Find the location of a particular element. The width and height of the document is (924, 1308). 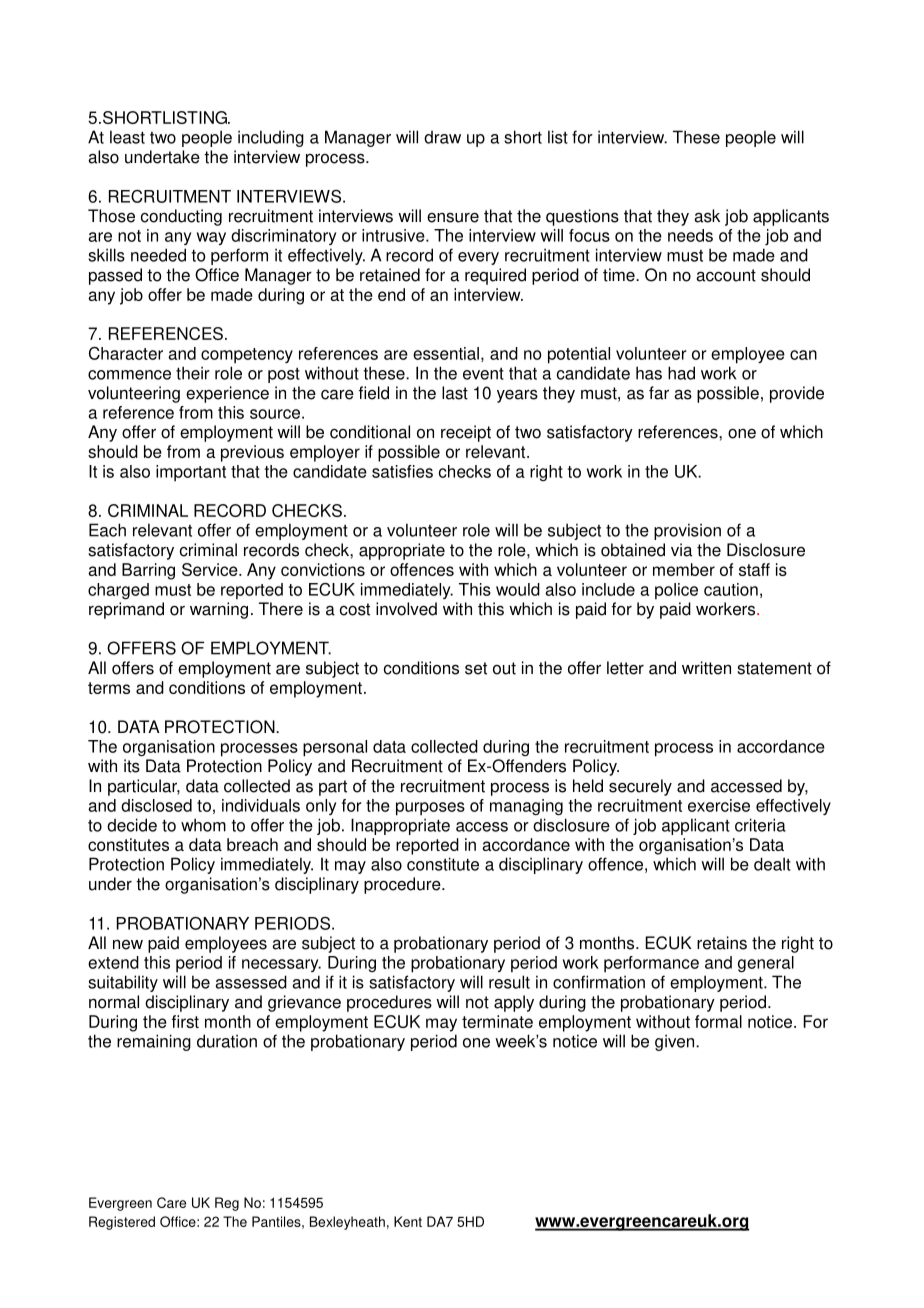

experience is located at coordinates (227, 394).
